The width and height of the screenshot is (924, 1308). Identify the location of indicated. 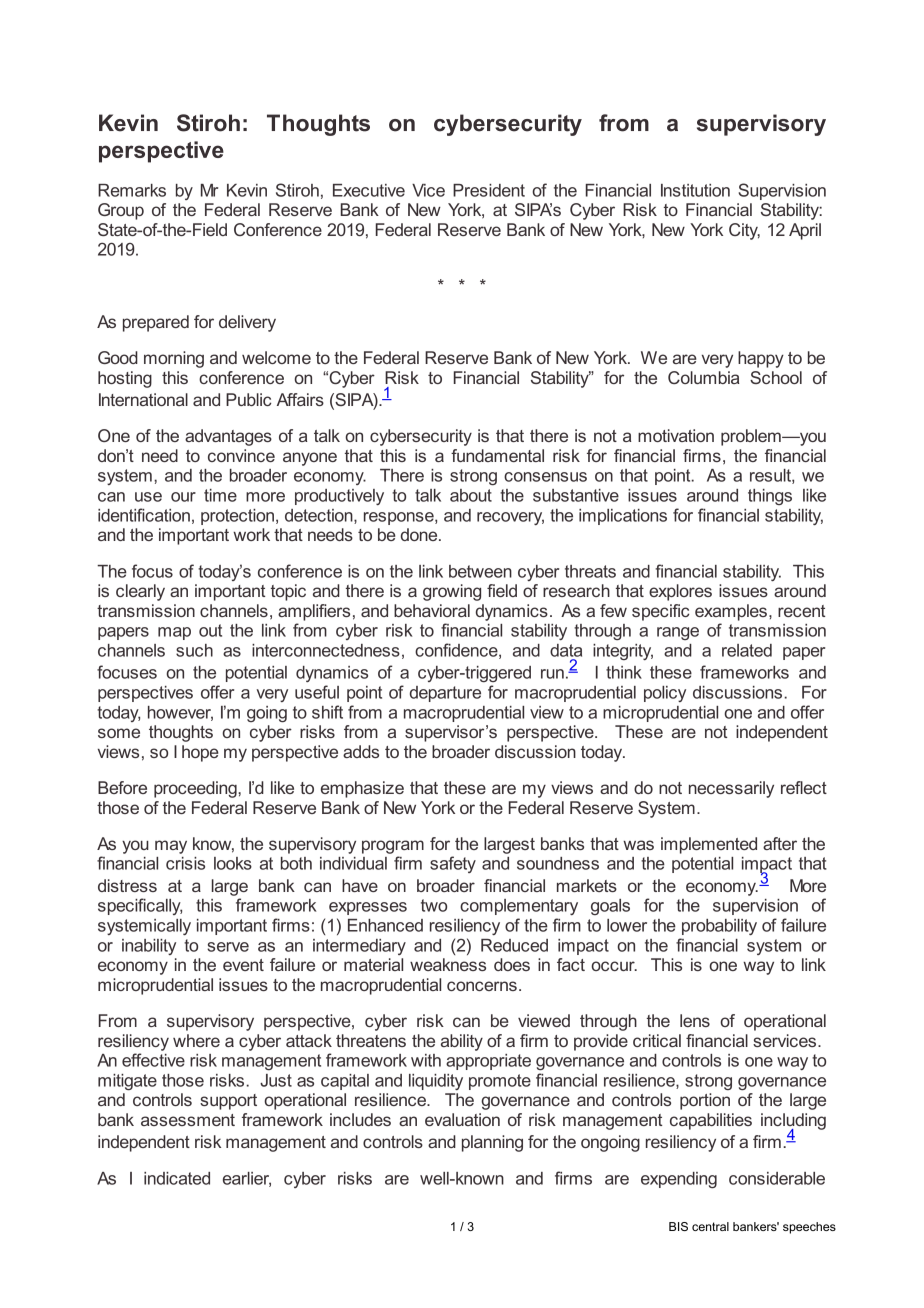
(177, 1178).
